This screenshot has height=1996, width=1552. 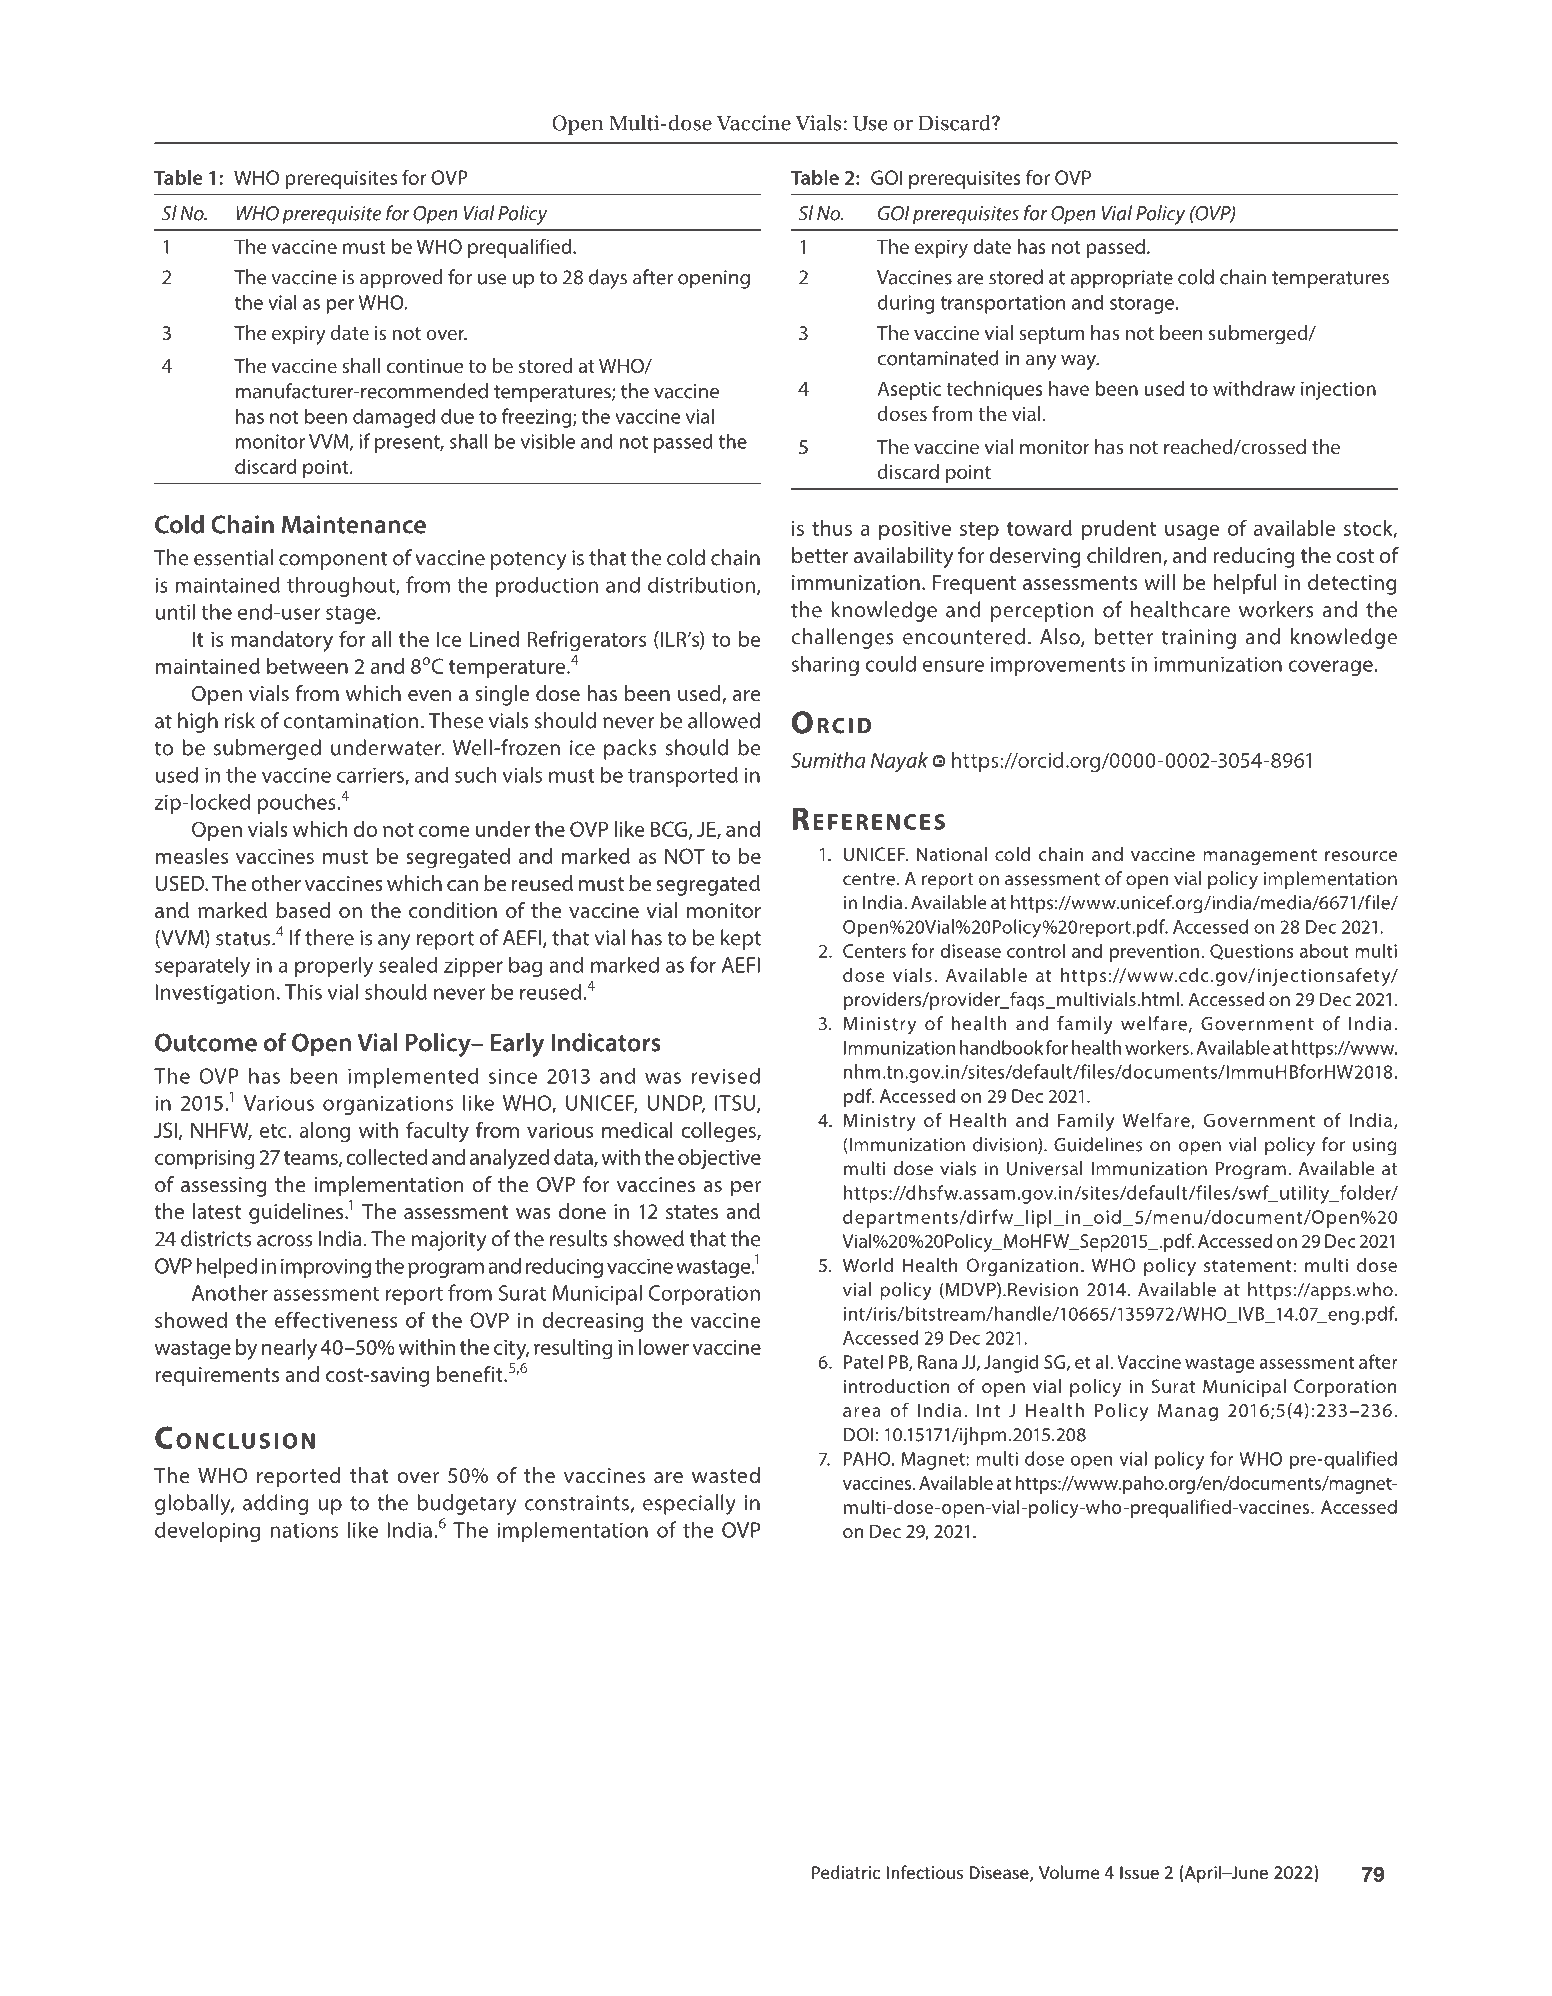 I want to click on along, so click(x=324, y=1132).
